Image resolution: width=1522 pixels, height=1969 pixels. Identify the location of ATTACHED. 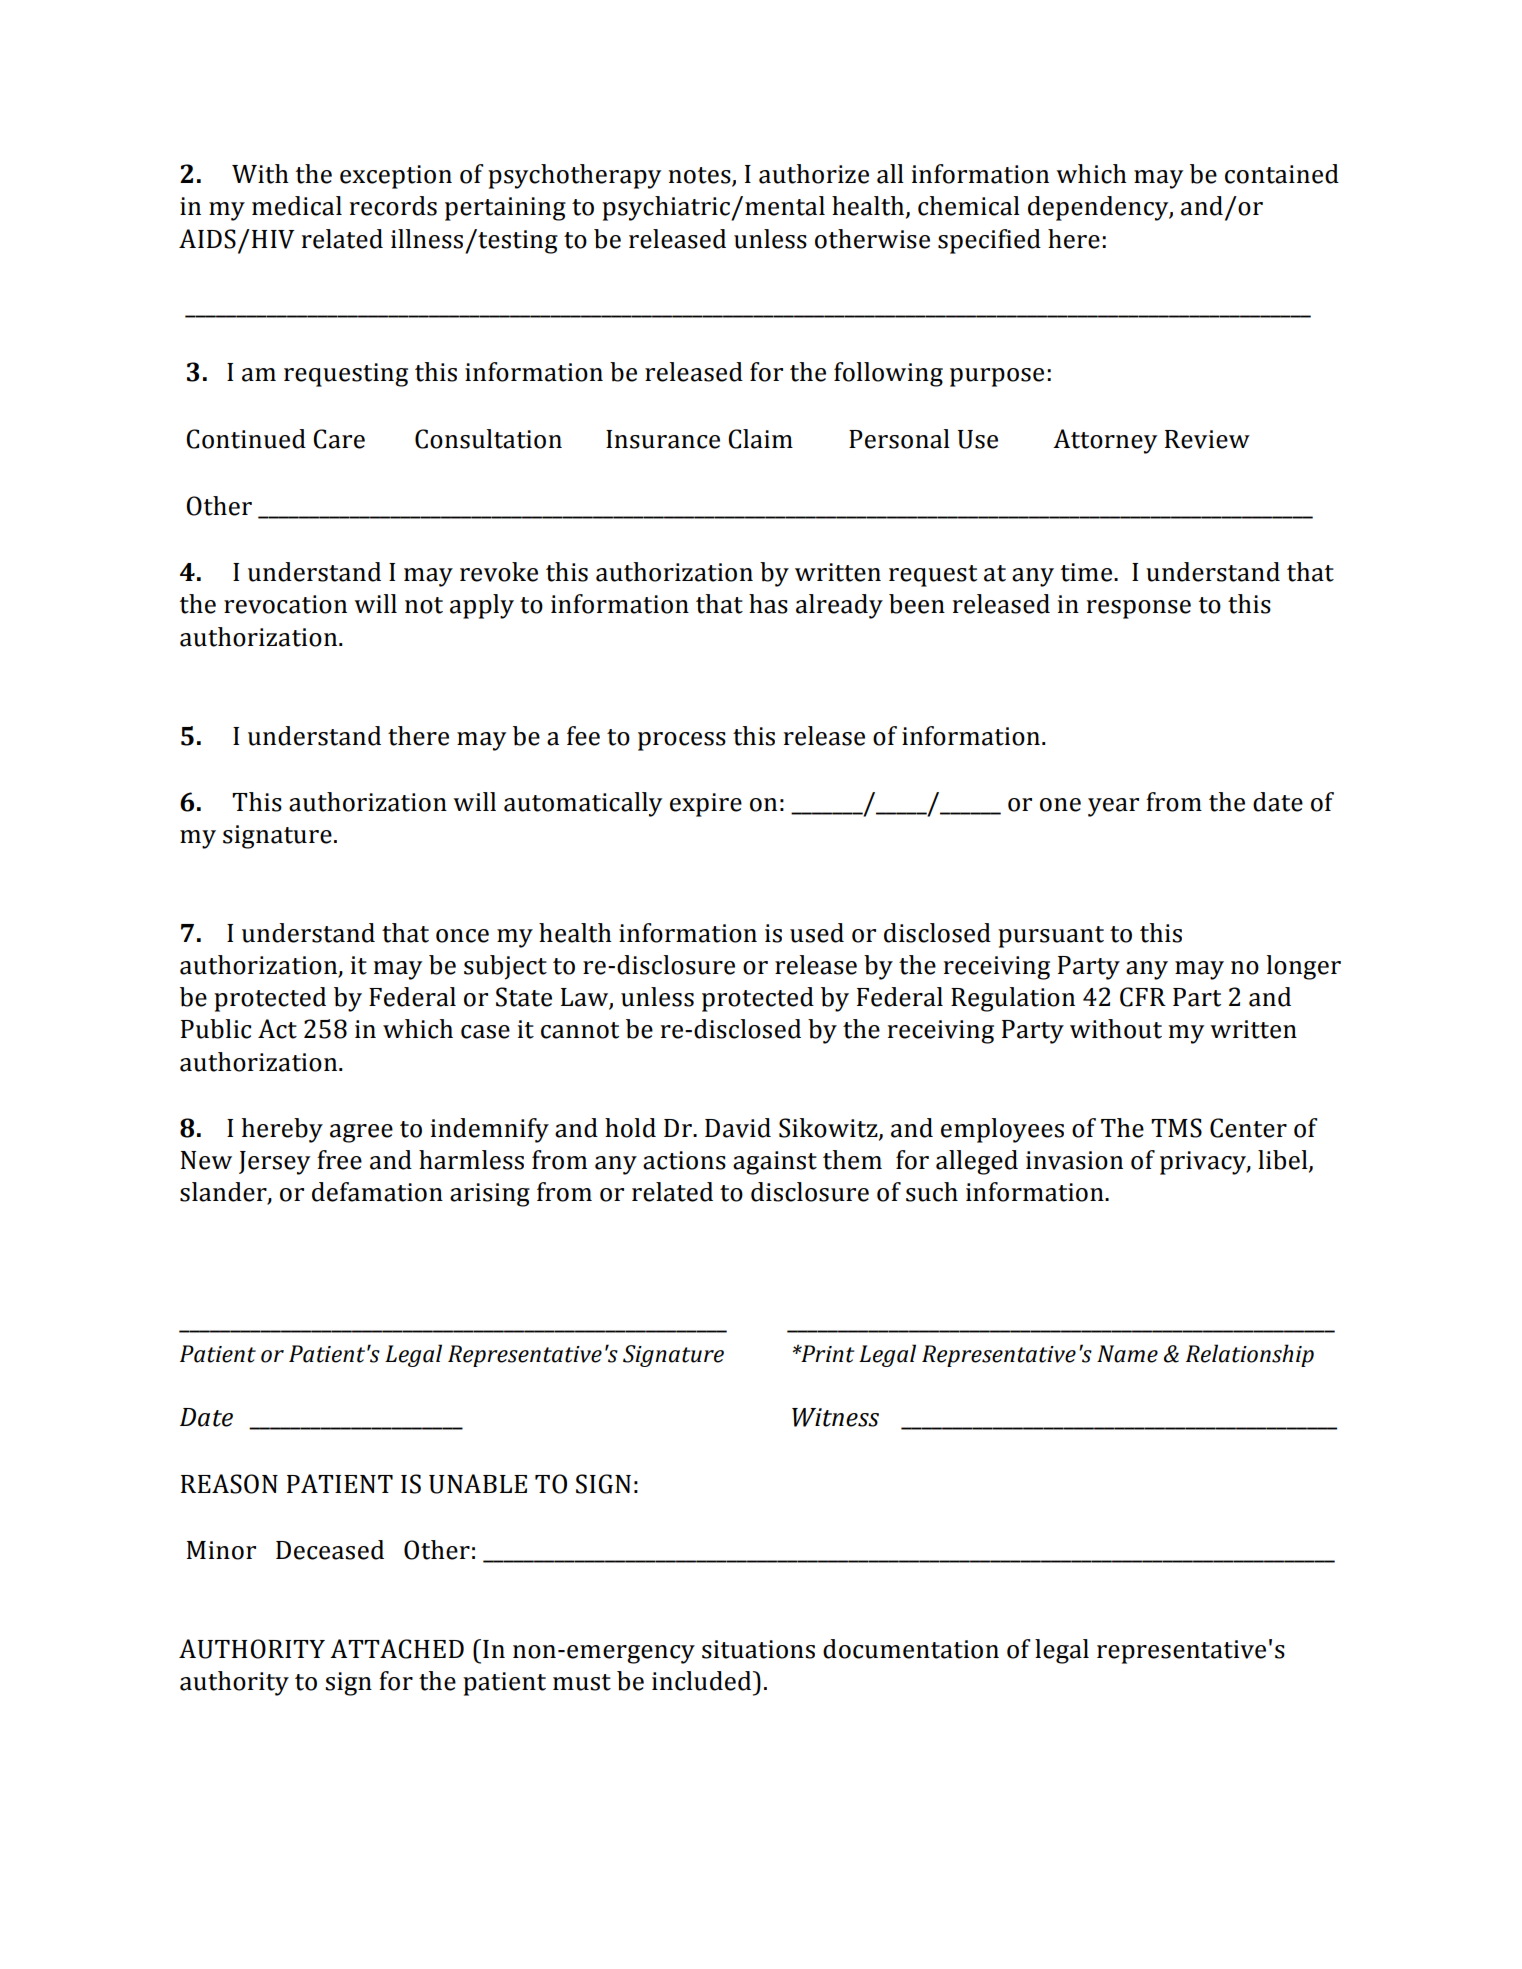
(397, 1649).
